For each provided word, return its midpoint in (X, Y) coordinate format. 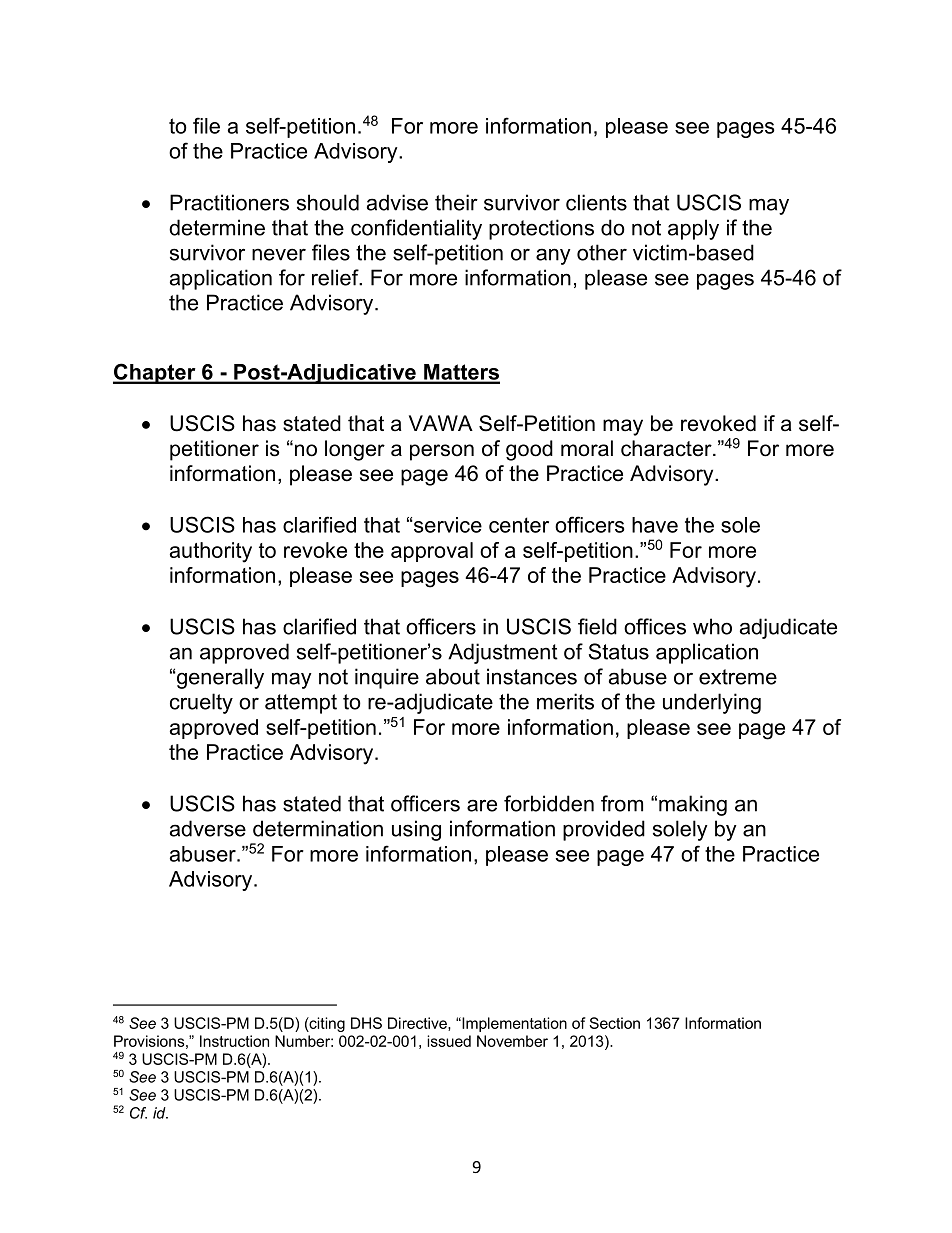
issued (449, 1041)
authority (211, 552)
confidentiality (416, 229)
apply (693, 229)
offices (655, 626)
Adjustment (503, 653)
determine (217, 227)
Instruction (234, 1041)
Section (614, 1023)
